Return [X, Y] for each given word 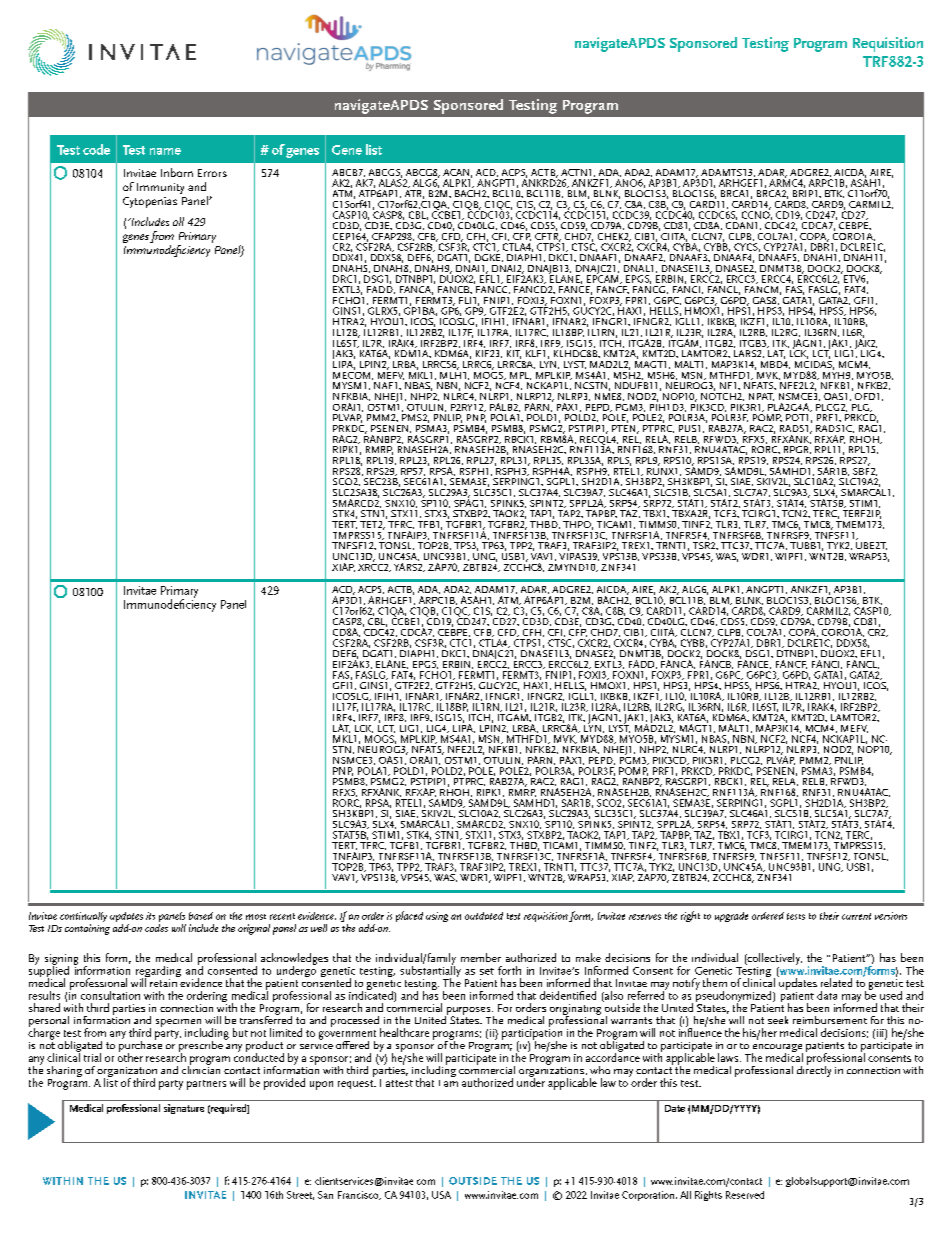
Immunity [160, 188]
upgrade [731, 917]
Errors [212, 173]
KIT [514, 354]
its [150, 916]
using [437, 917]
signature [184, 1109]
